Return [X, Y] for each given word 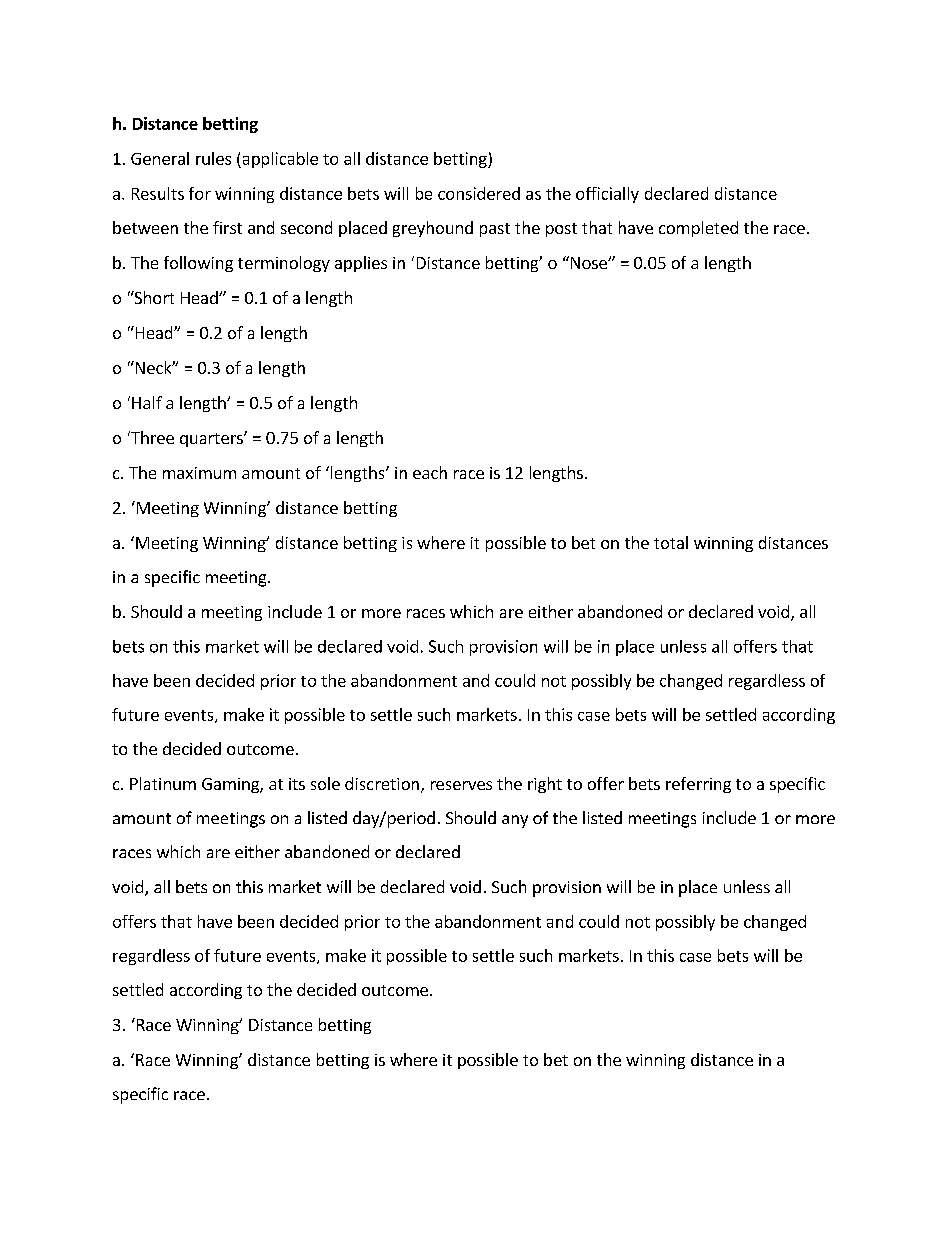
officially [607, 195]
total [671, 542]
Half [147, 402]
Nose [588, 262]
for [200, 193]
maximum [199, 473]
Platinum [163, 783]
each [430, 472]
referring [698, 785]
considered [479, 193]
